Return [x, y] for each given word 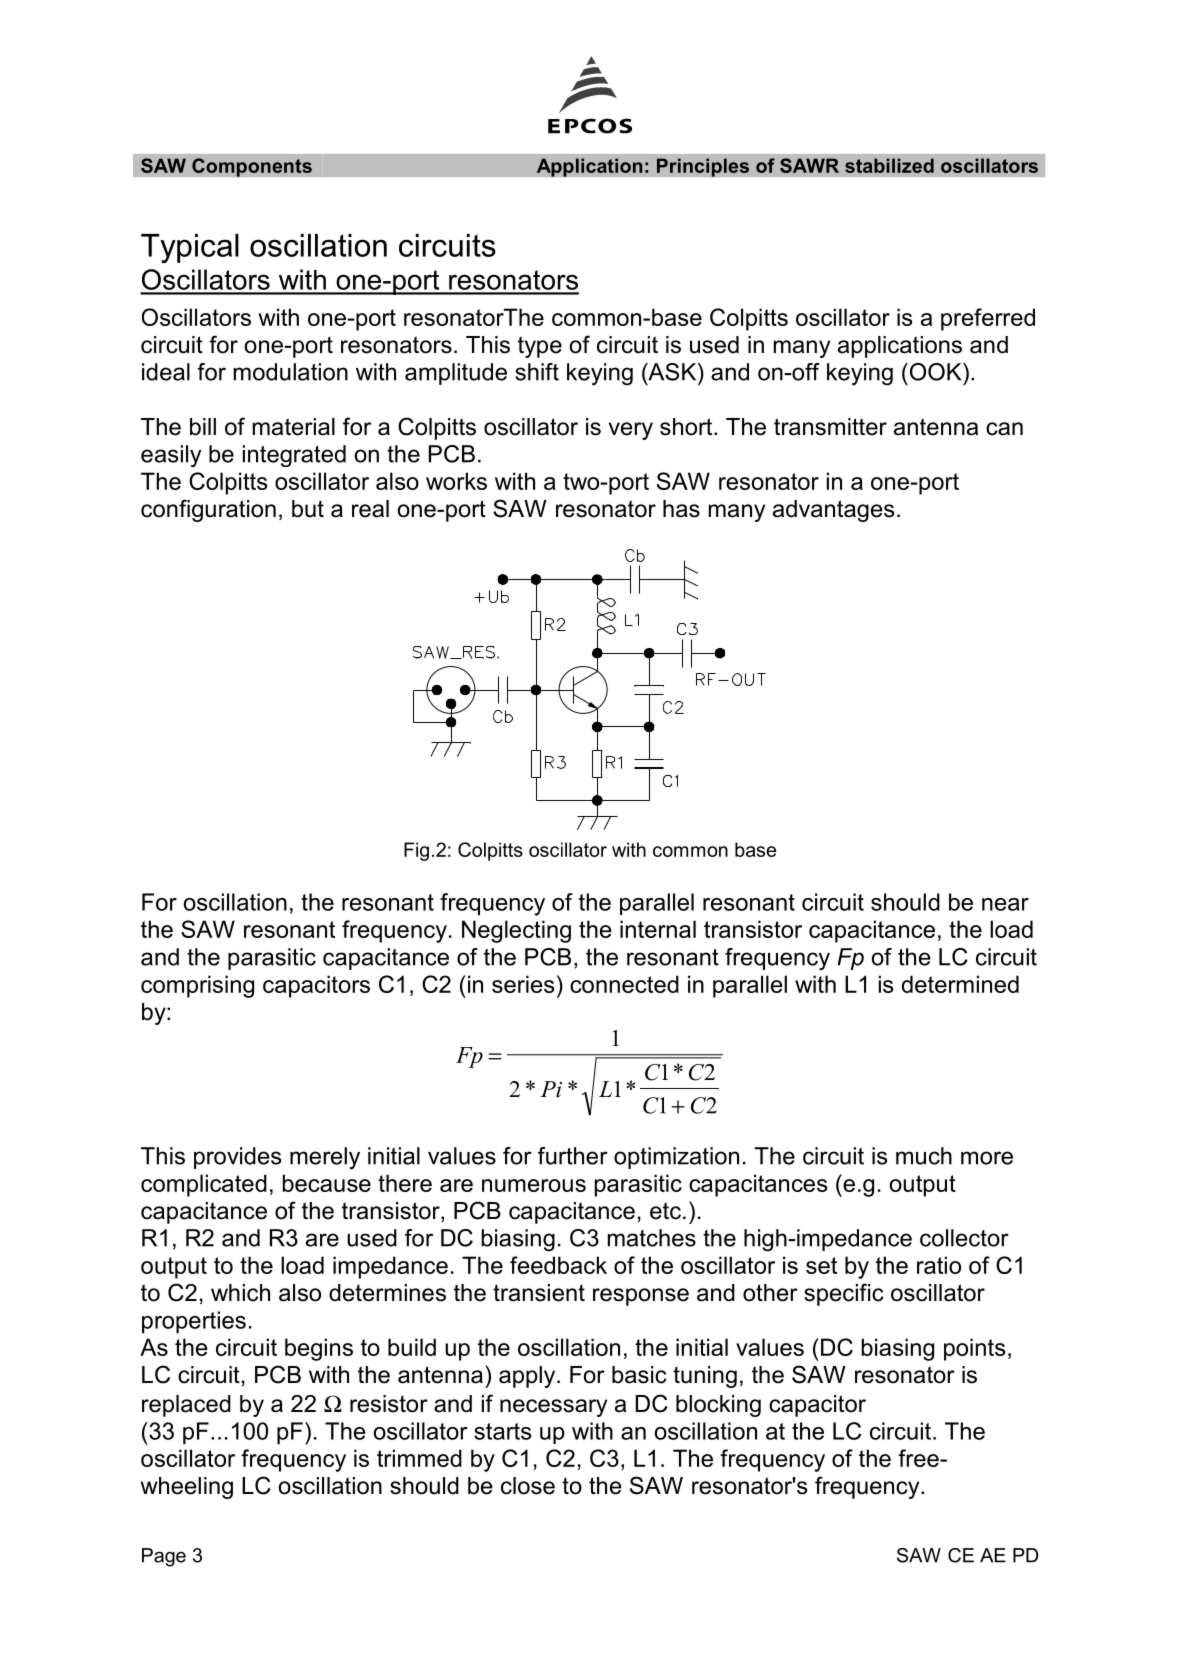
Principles [703, 167]
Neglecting [516, 931]
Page [164, 1557]
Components [252, 167]
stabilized [889, 165]
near [1005, 904]
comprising [197, 986]
